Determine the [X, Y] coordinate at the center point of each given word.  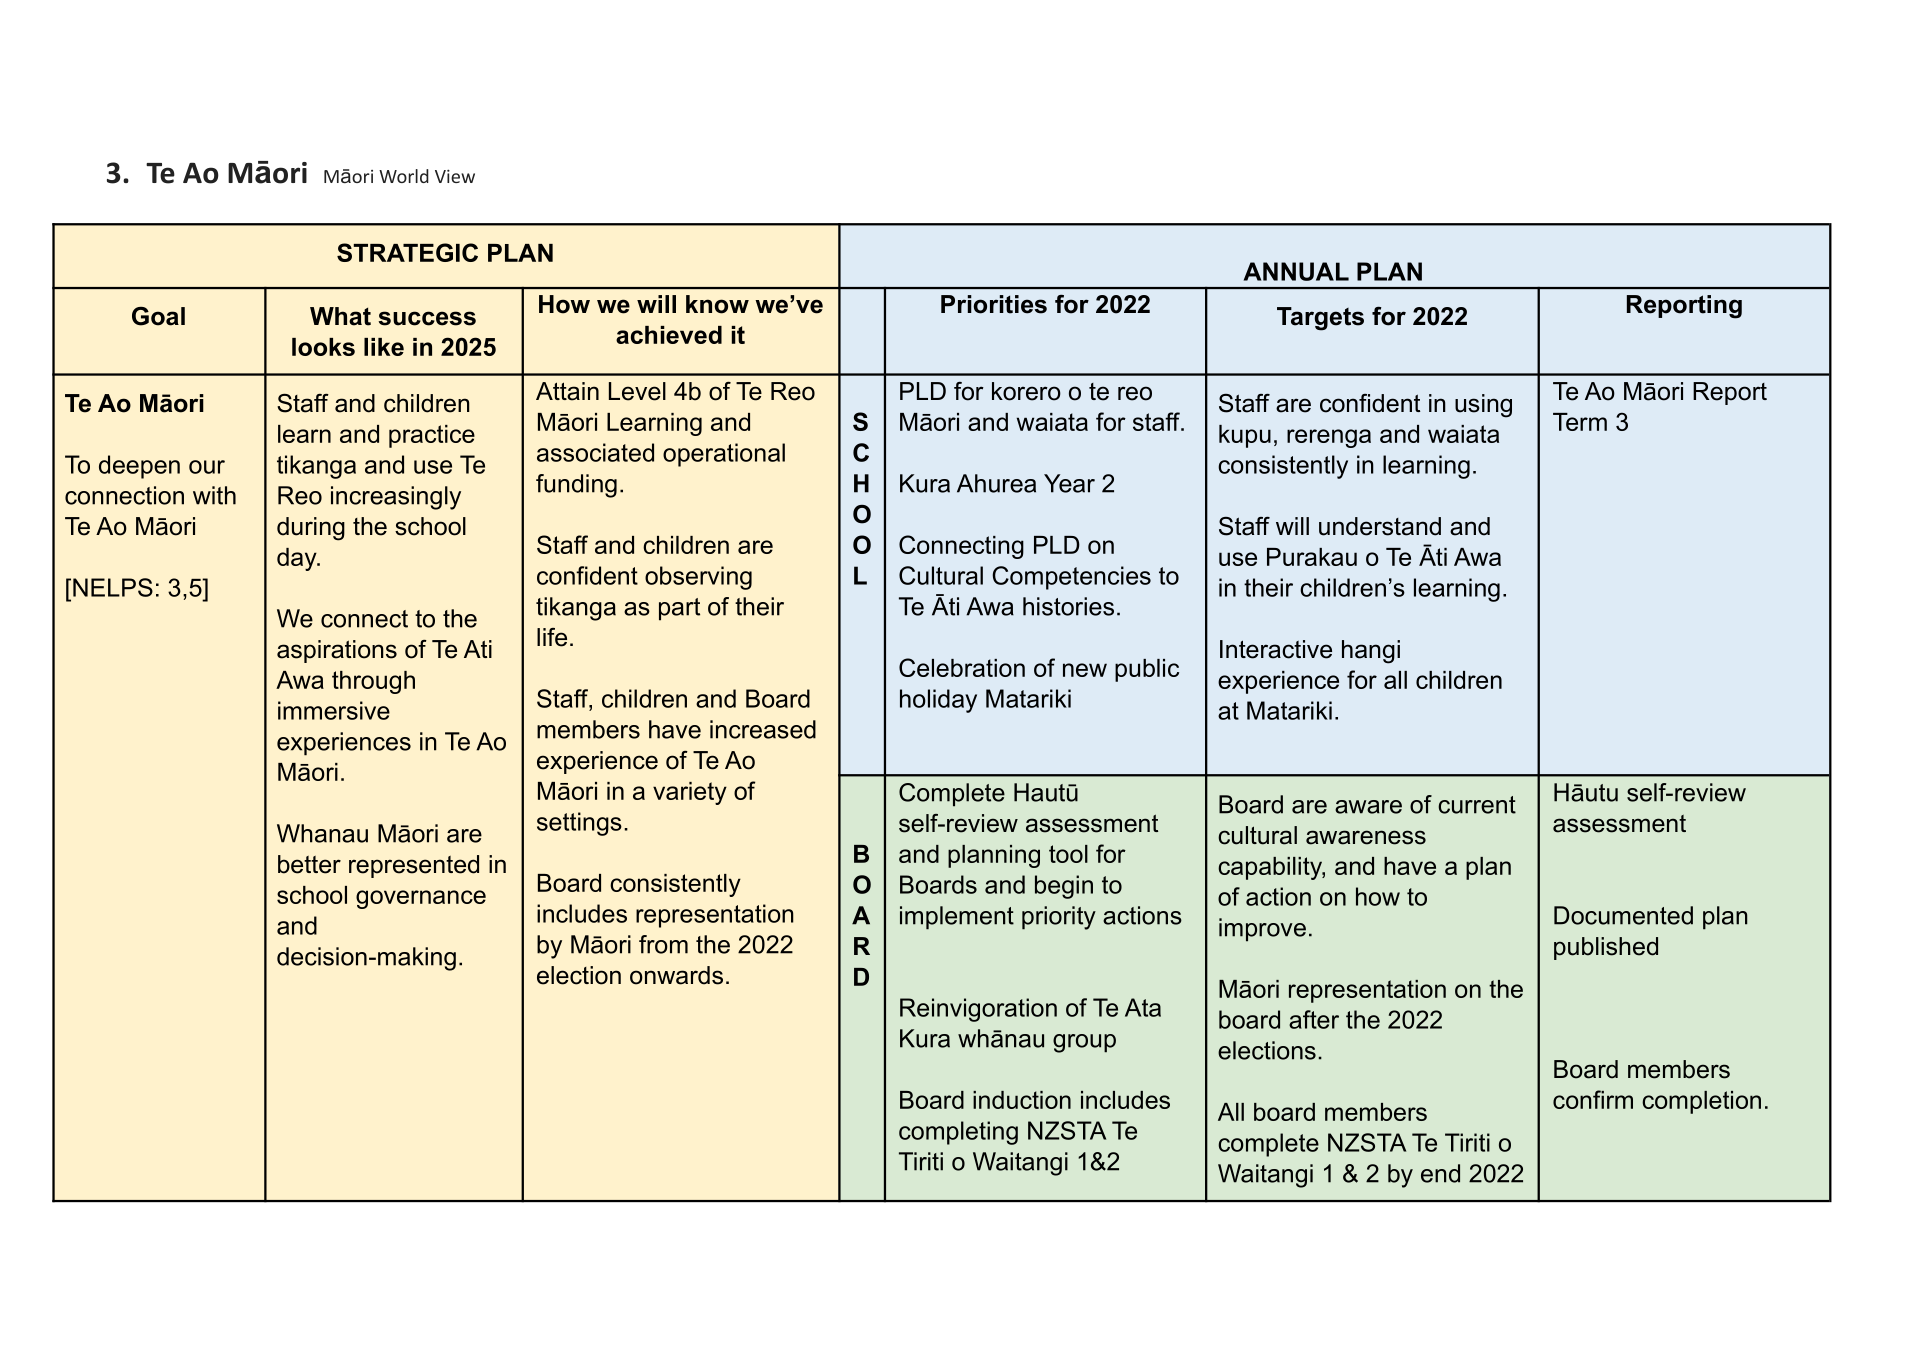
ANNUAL [1296, 271]
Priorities [994, 304]
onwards [676, 975]
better [309, 864]
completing [958, 1133]
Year [1069, 483]
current [1477, 805]
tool [1068, 854]
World [404, 176]
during [311, 529]
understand [1380, 526]
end [1440, 1173]
